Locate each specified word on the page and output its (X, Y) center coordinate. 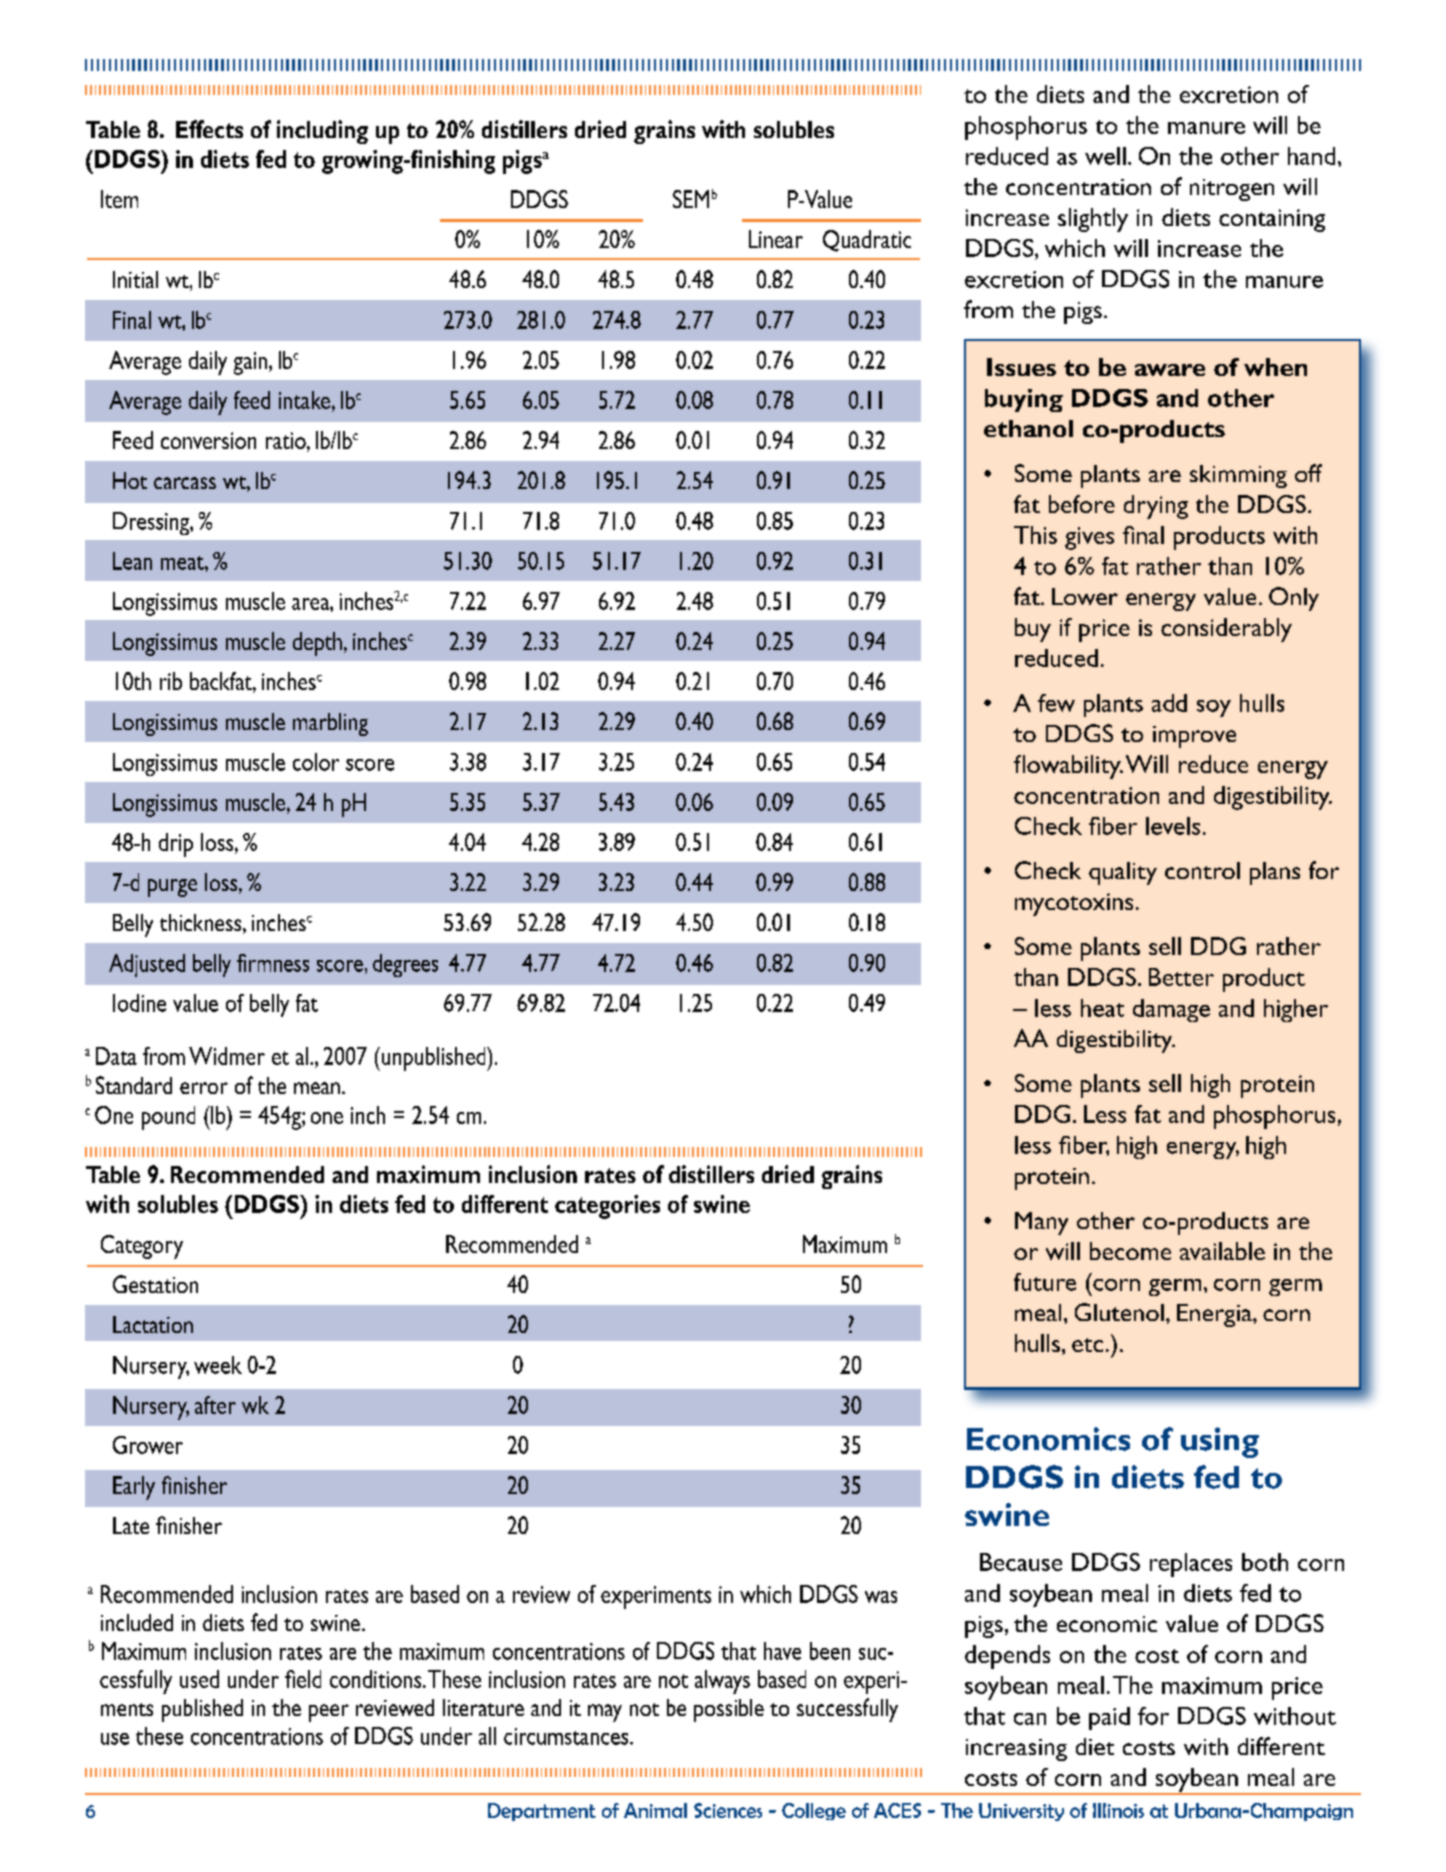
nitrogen (1232, 190)
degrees (405, 965)
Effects (209, 129)
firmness (273, 963)
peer (329, 1713)
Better (1181, 977)
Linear (776, 239)
